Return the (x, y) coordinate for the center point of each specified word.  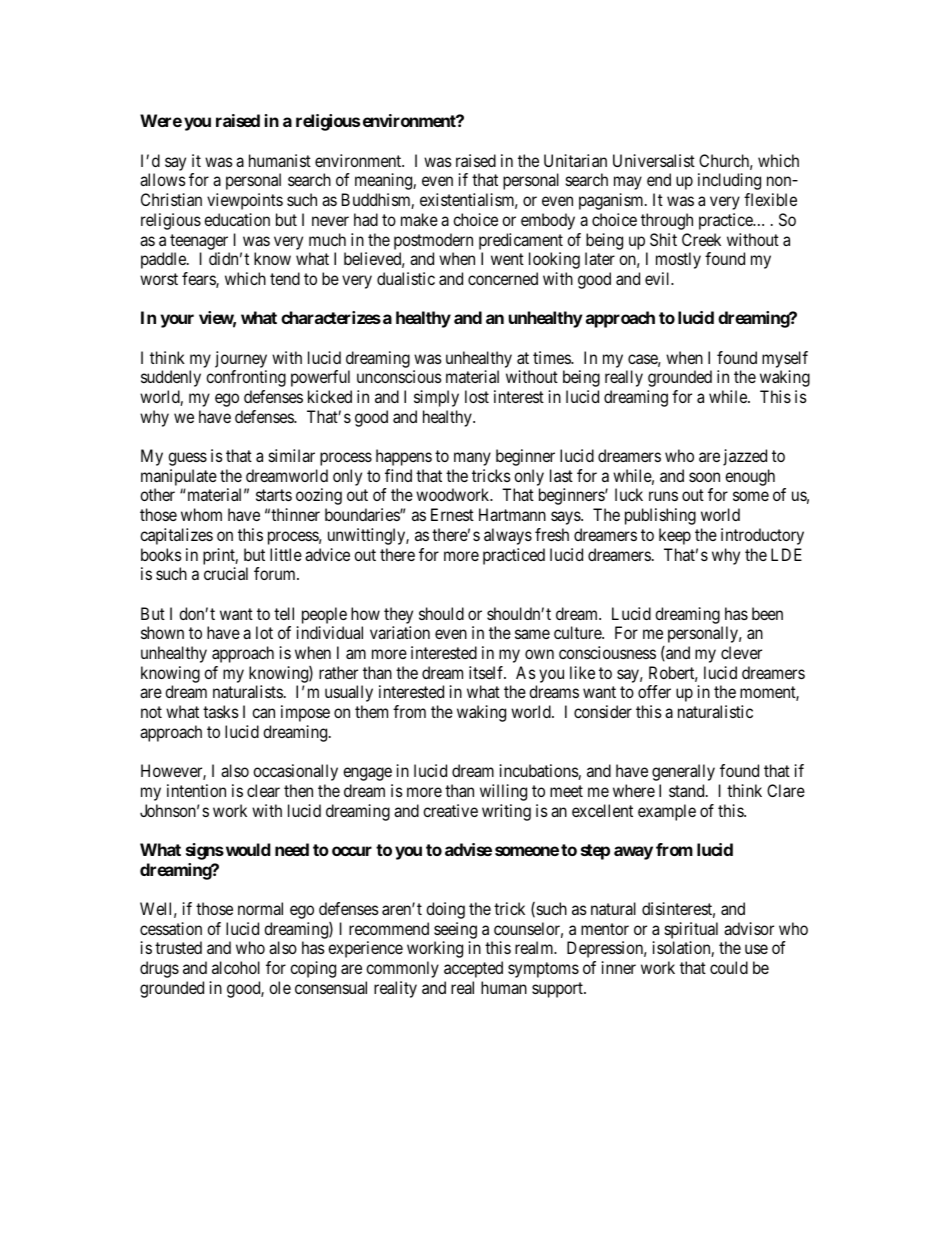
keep (675, 536)
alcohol (236, 967)
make (419, 219)
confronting (246, 378)
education (237, 219)
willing (503, 792)
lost (477, 396)
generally (683, 772)
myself (785, 359)
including (729, 181)
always (508, 536)
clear (263, 790)
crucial (226, 573)
